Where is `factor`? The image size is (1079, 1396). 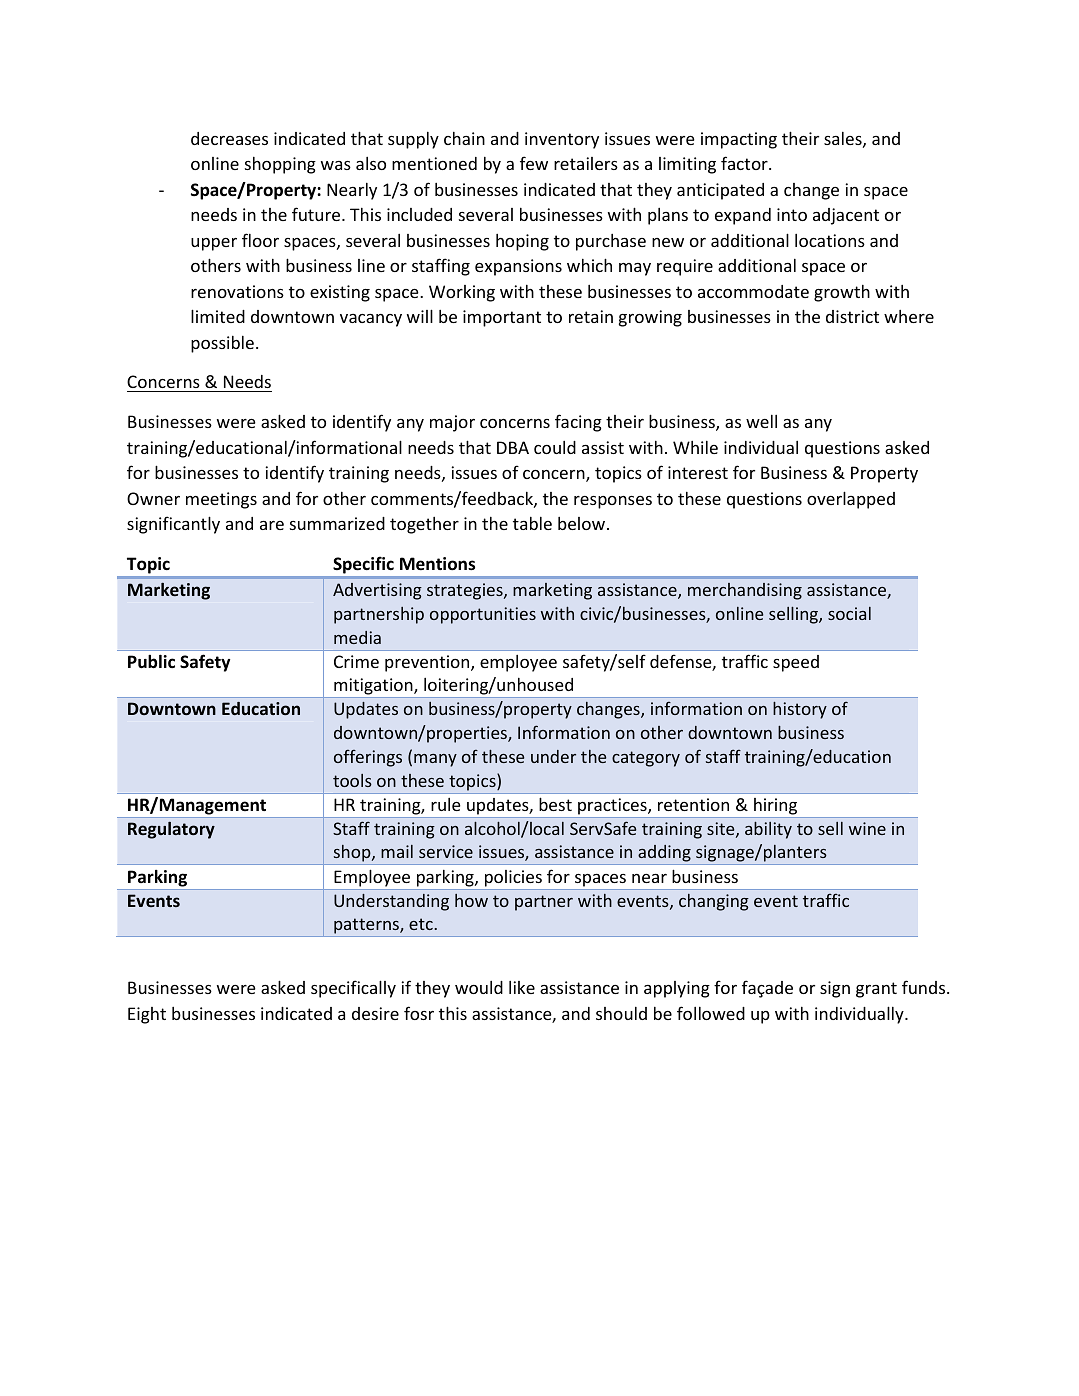
factor is located at coordinates (745, 163).
